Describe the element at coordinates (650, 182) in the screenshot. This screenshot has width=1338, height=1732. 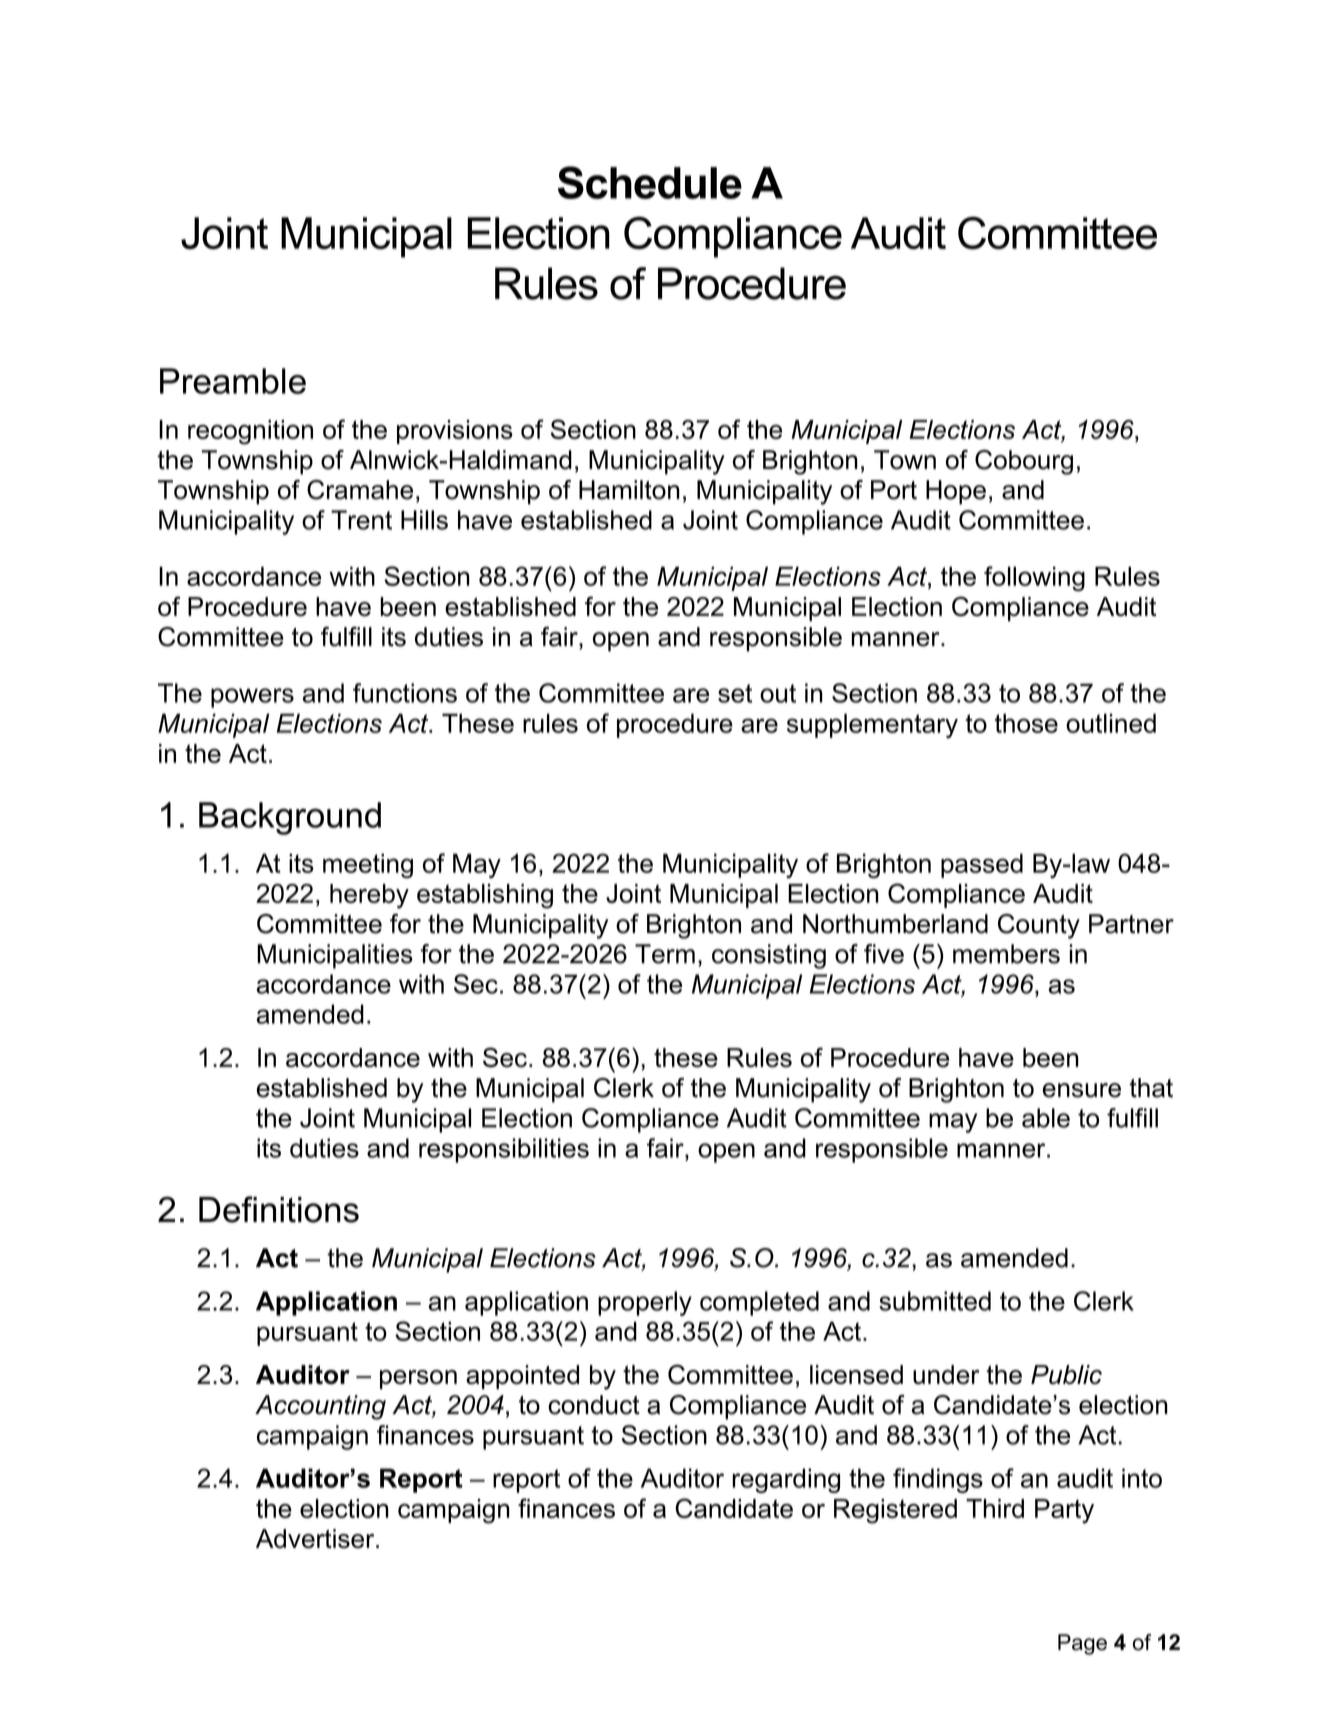
I see `Schedule` at that location.
